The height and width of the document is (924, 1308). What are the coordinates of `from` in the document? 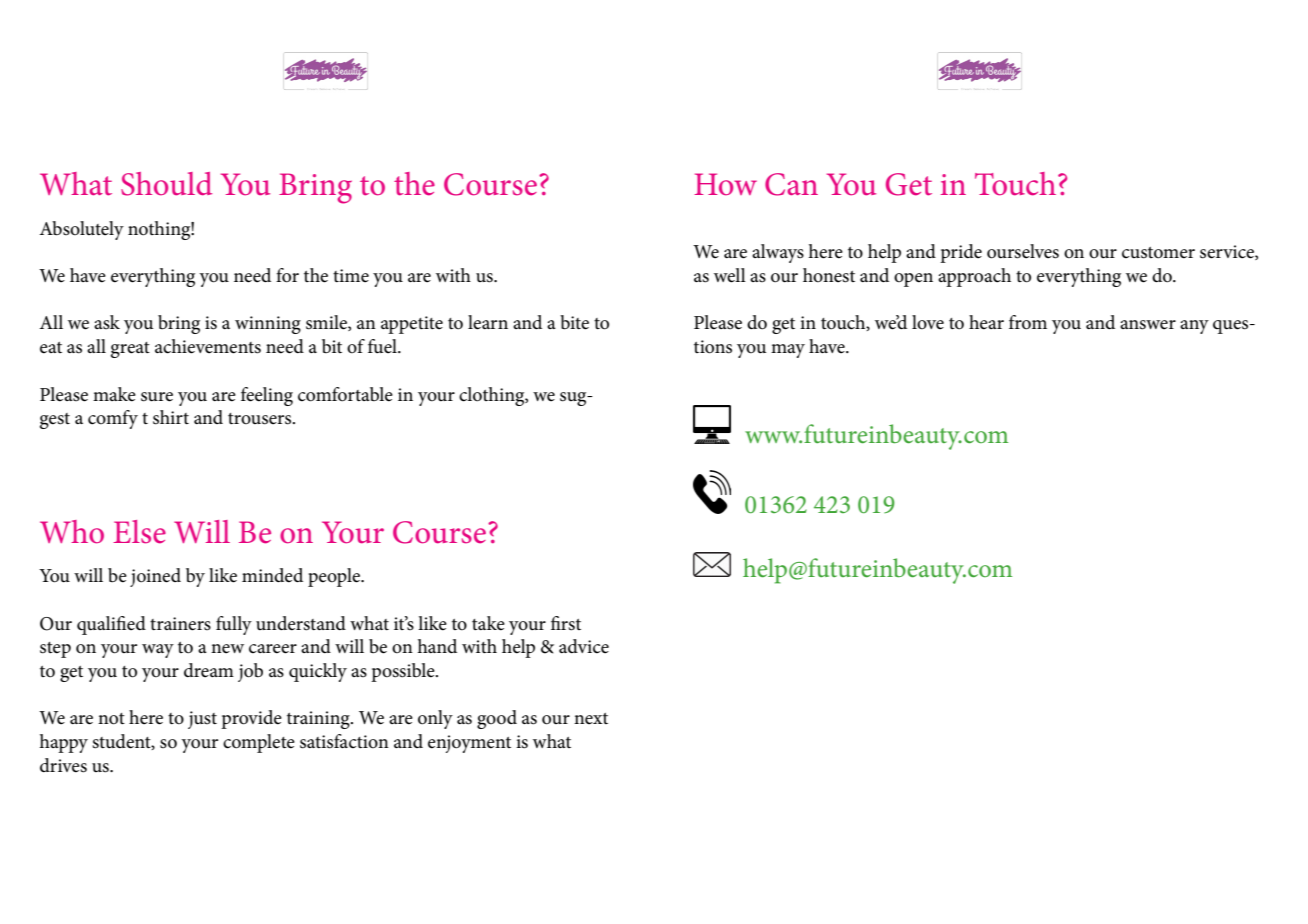 It's located at (1028, 322).
